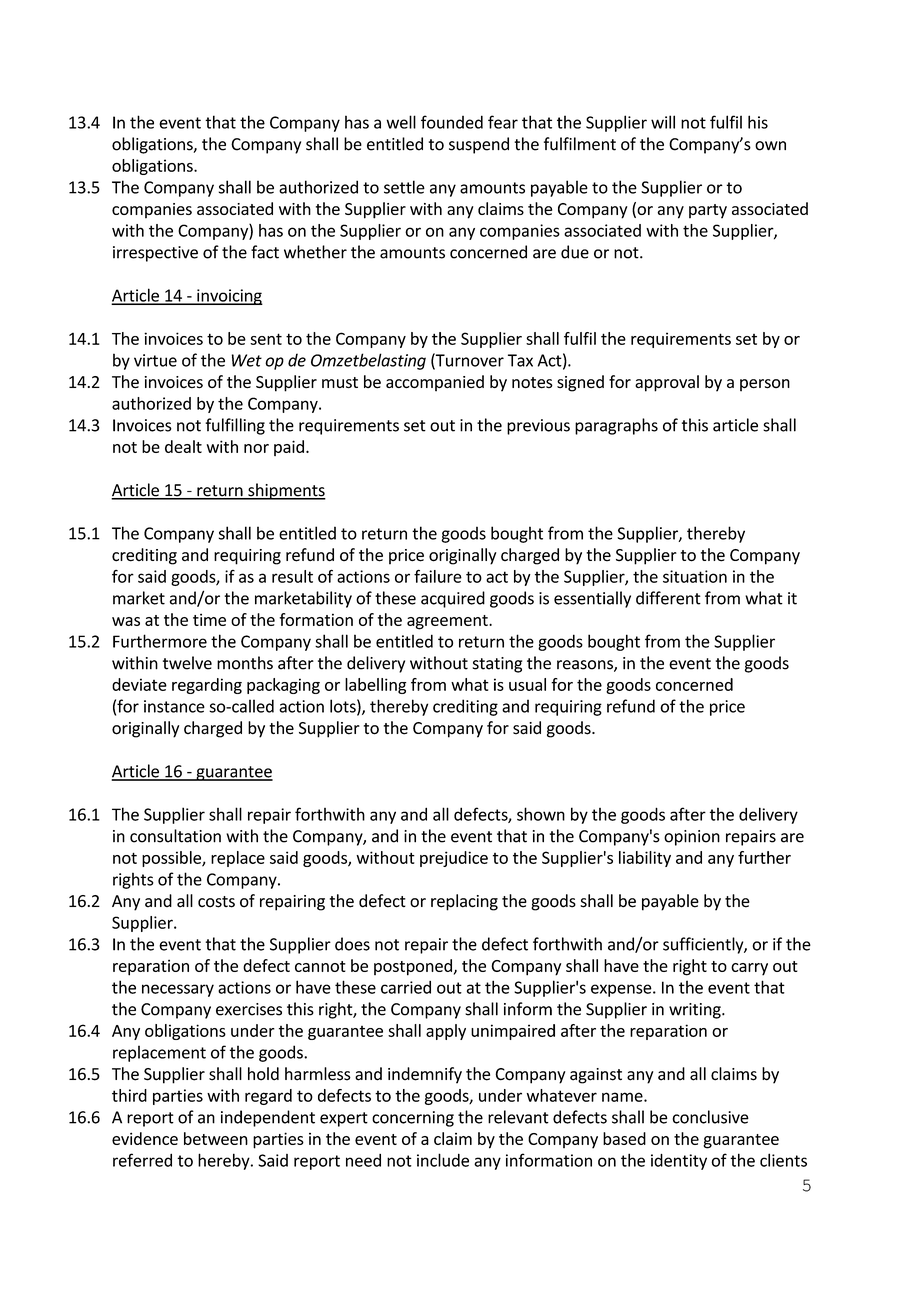 This document has width=924, height=1308. I want to click on time, so click(209, 619).
